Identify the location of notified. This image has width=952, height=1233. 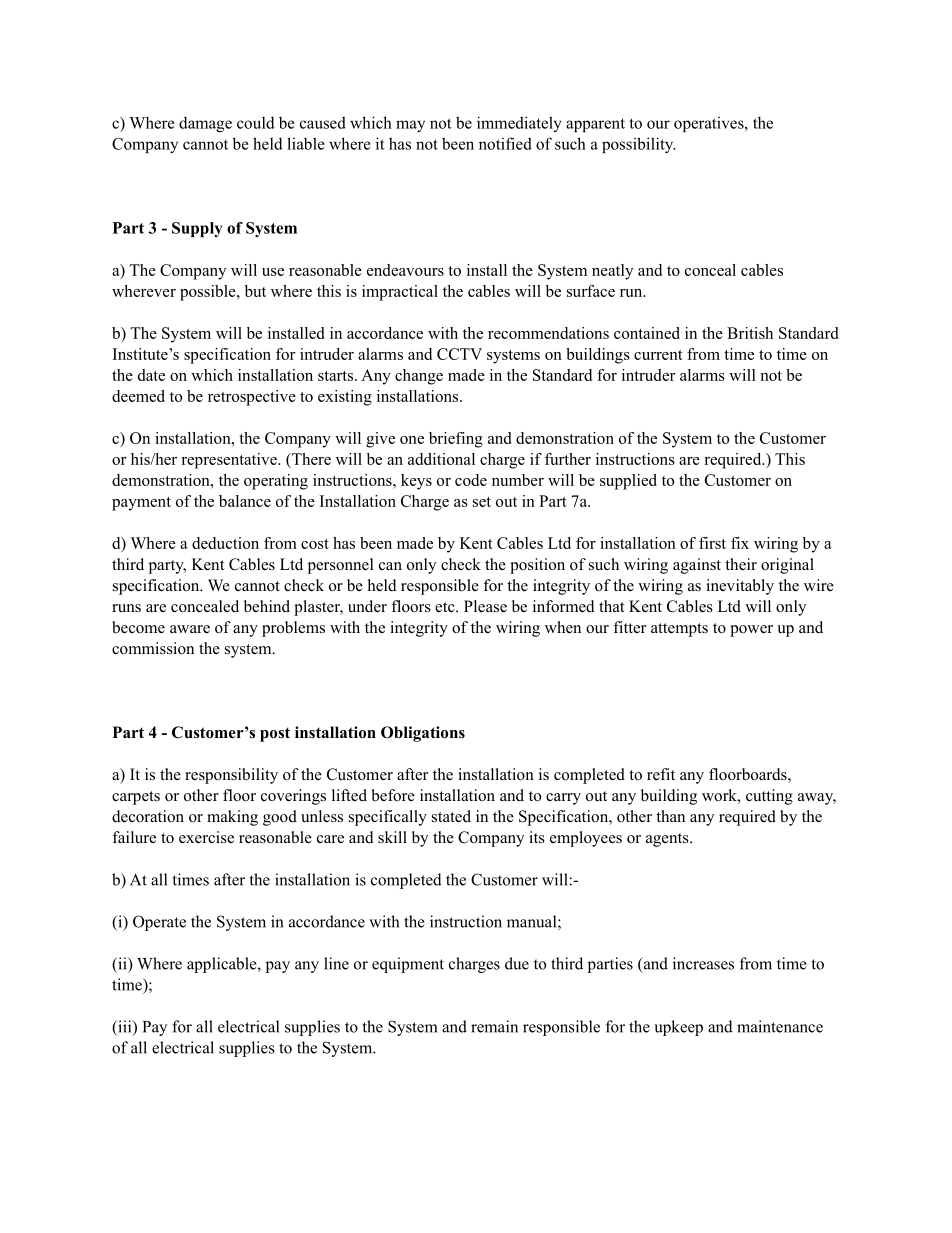
(505, 143).
